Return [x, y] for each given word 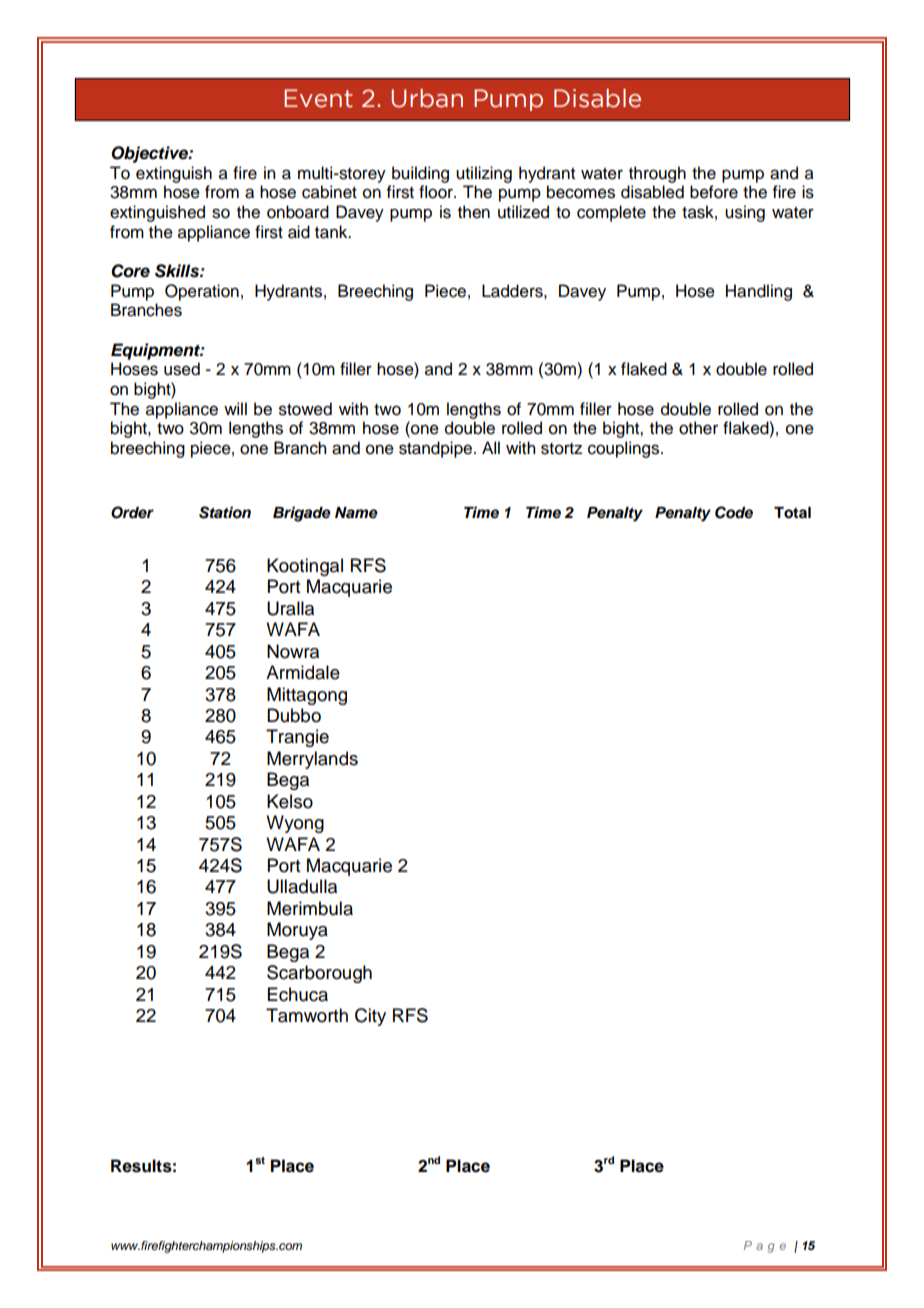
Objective [150, 154]
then [474, 212]
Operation [202, 292]
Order [132, 512]
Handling [759, 292]
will [235, 408]
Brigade [302, 514]
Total [792, 513]
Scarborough [319, 974]
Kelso [290, 801]
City [370, 1017]
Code [734, 512]
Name [356, 513]
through [657, 174]
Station [225, 512]
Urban [427, 98]
